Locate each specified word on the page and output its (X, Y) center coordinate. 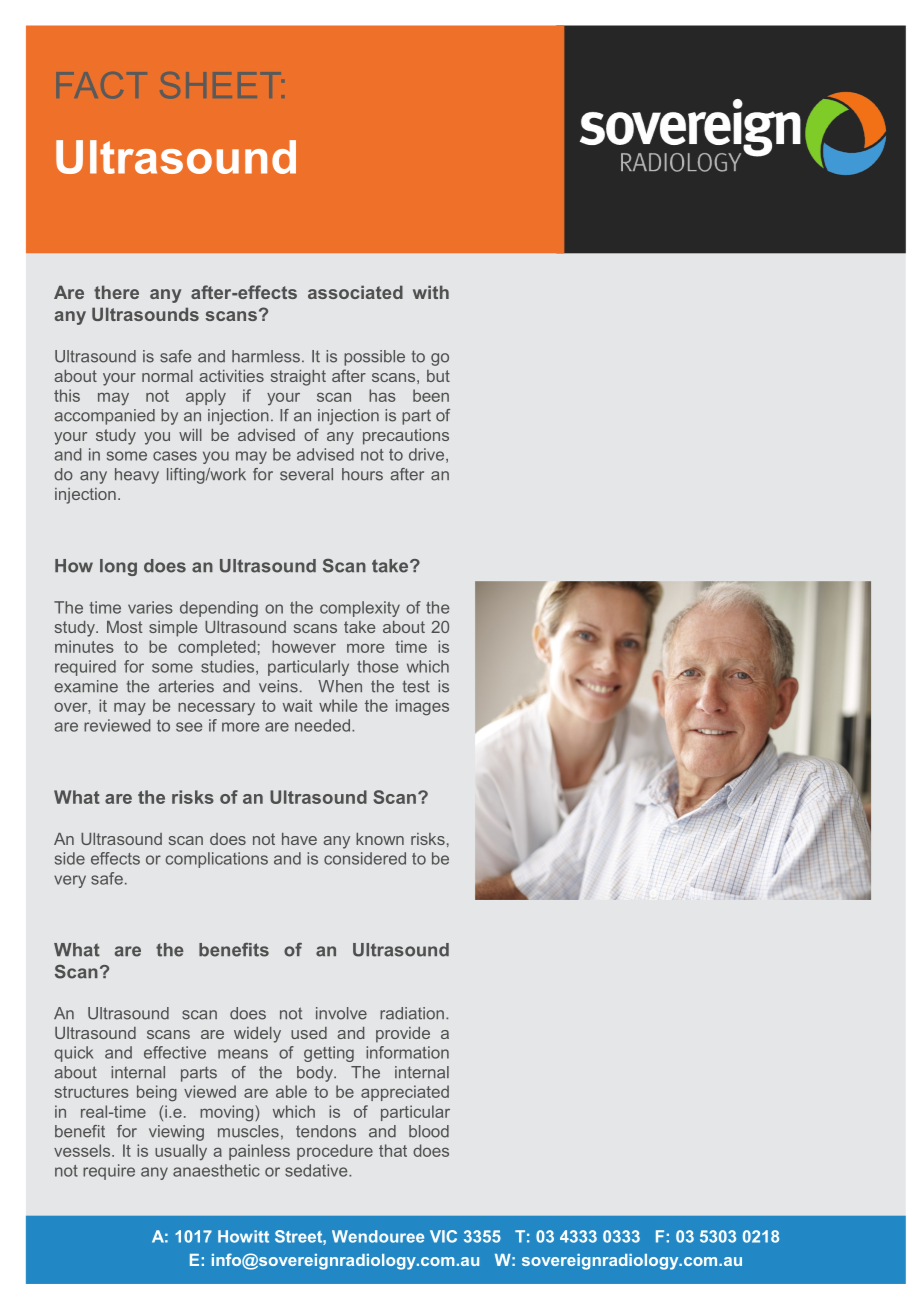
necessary (216, 708)
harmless (266, 356)
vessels (83, 1150)
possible (374, 358)
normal (167, 376)
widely (257, 1035)
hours (362, 474)
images (422, 707)
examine (86, 686)
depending (219, 609)
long (118, 567)
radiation (412, 1013)
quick (73, 1054)
